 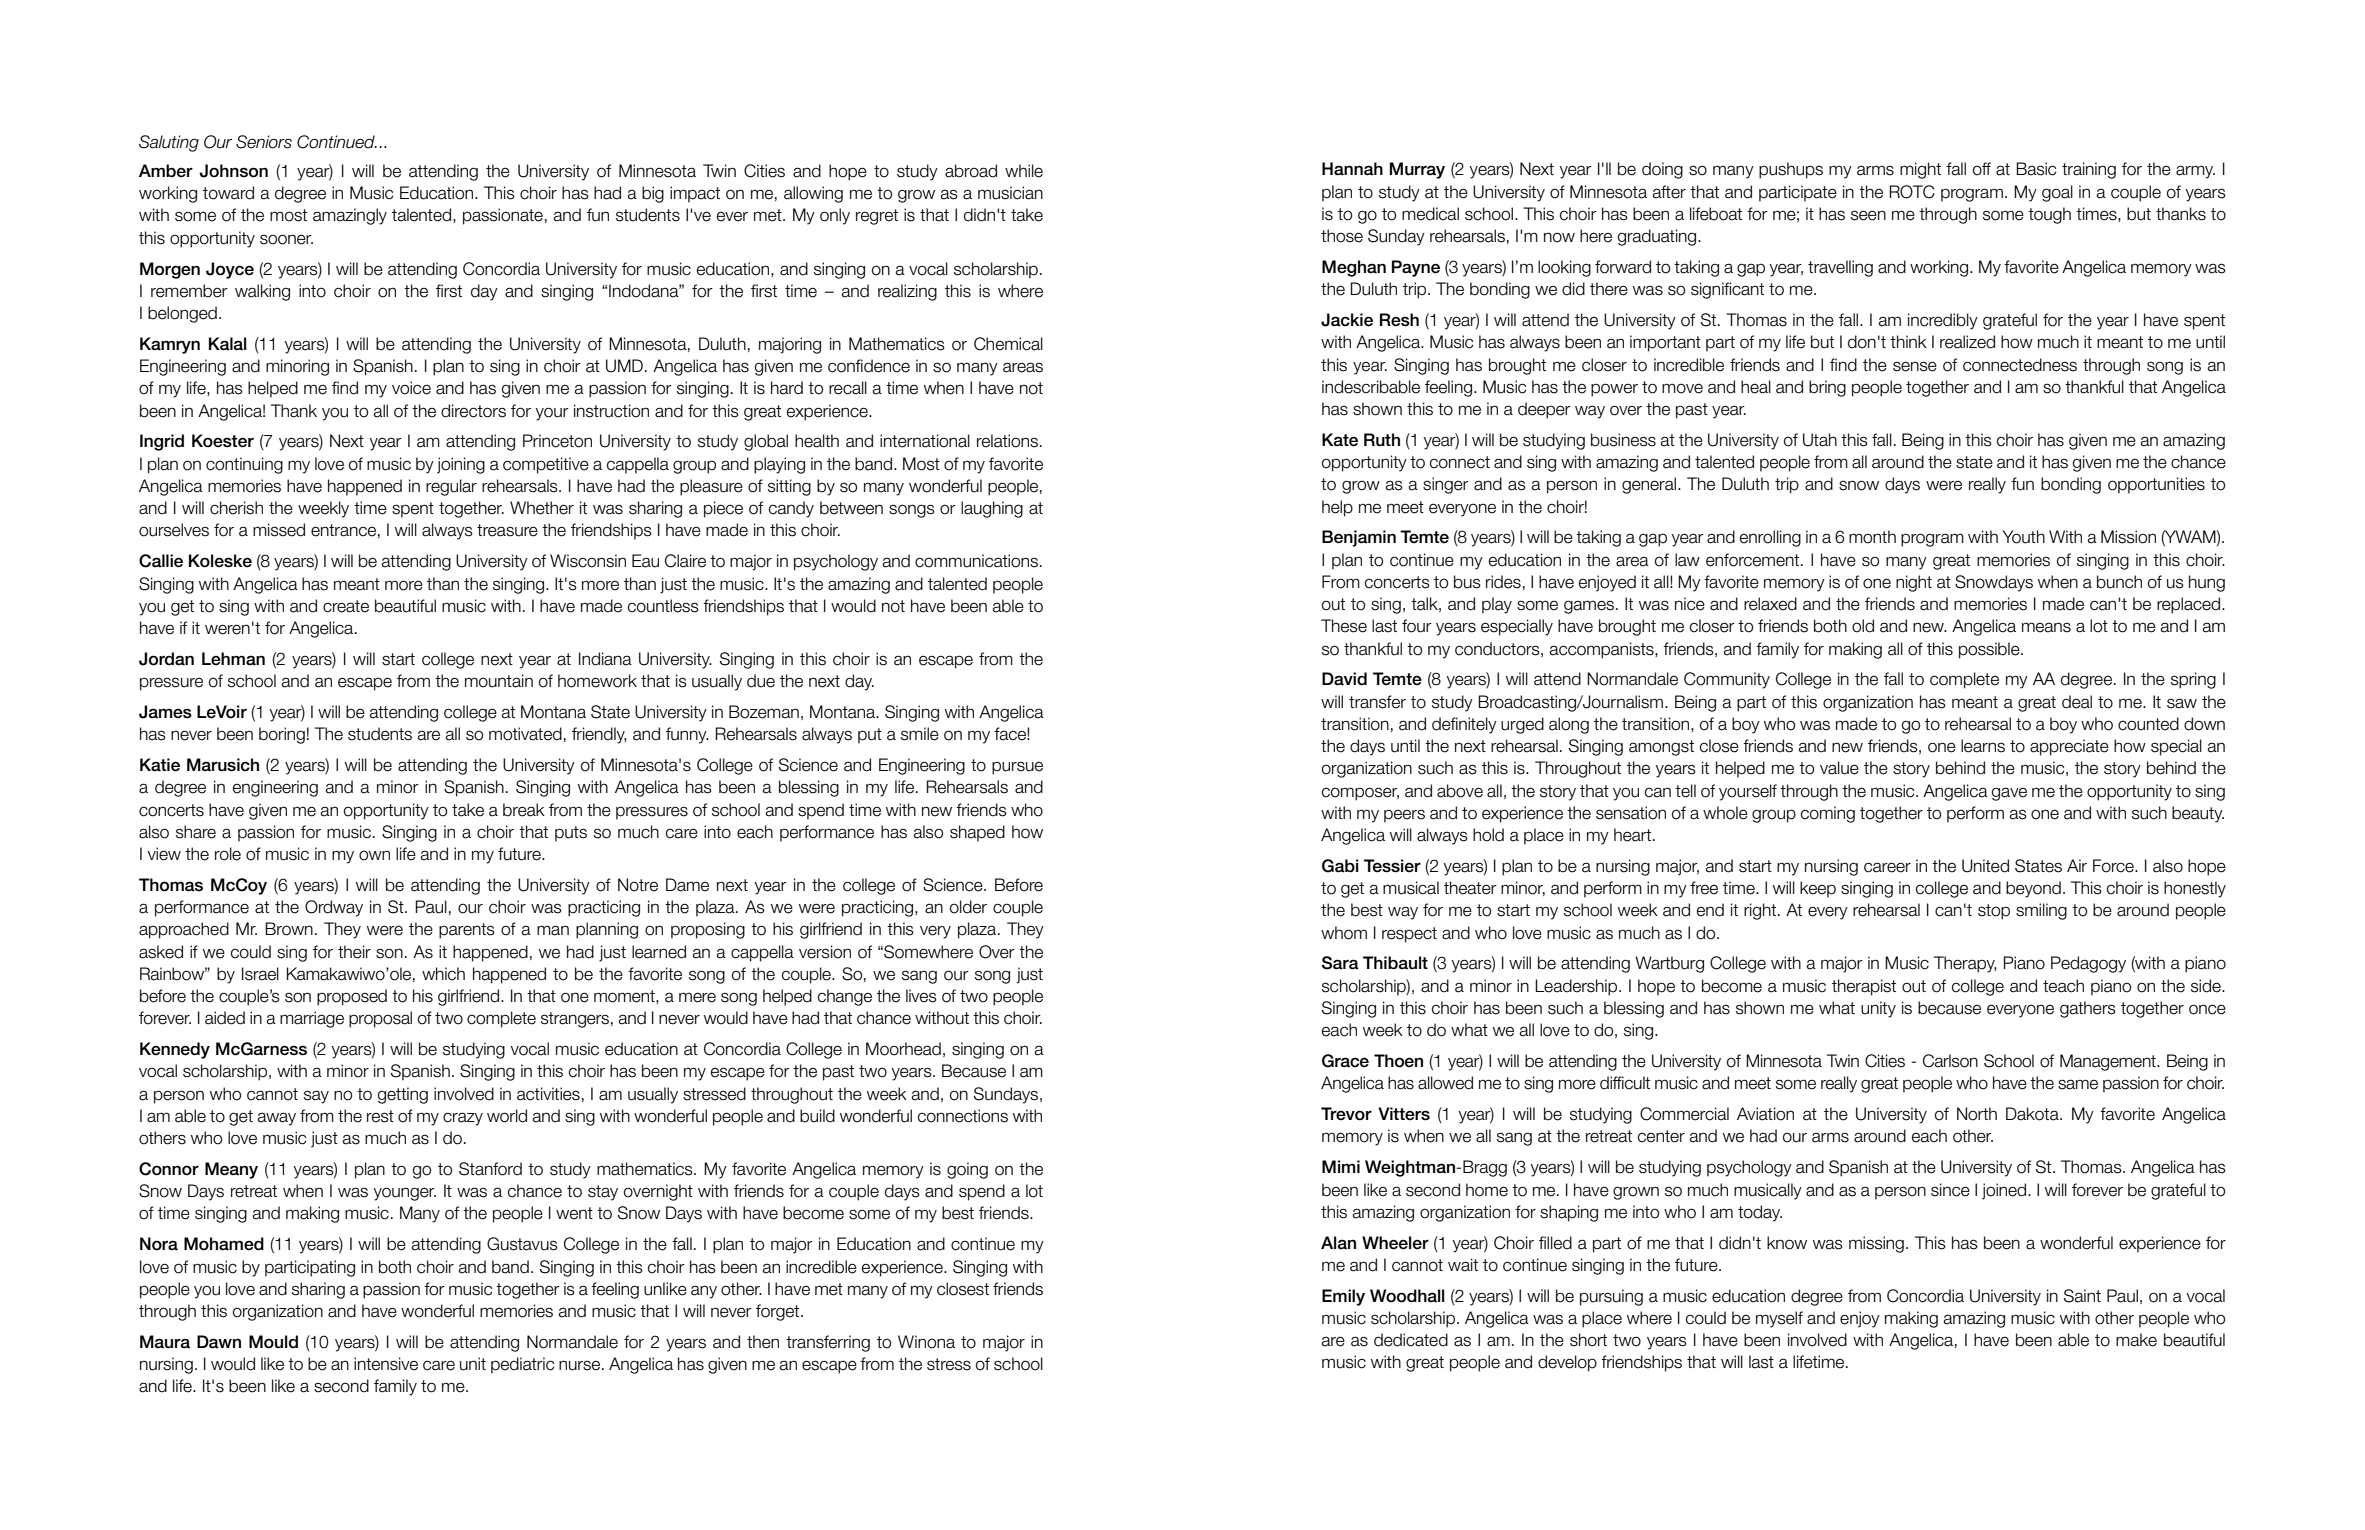 What do you see at coordinates (386, 1364) in the screenshot?
I see `intensive` at bounding box center [386, 1364].
